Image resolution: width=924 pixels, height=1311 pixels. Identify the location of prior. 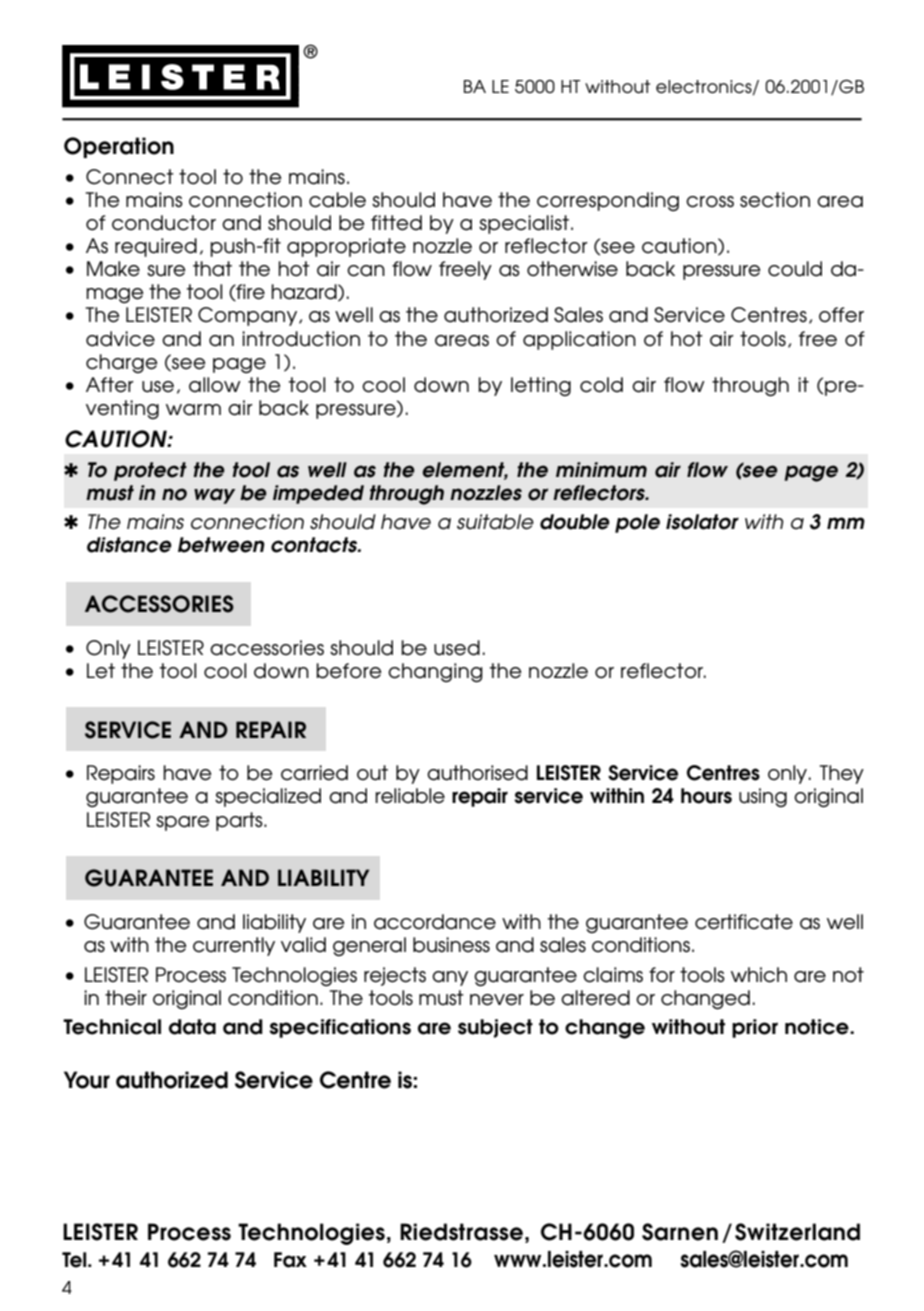
(755, 1028).
